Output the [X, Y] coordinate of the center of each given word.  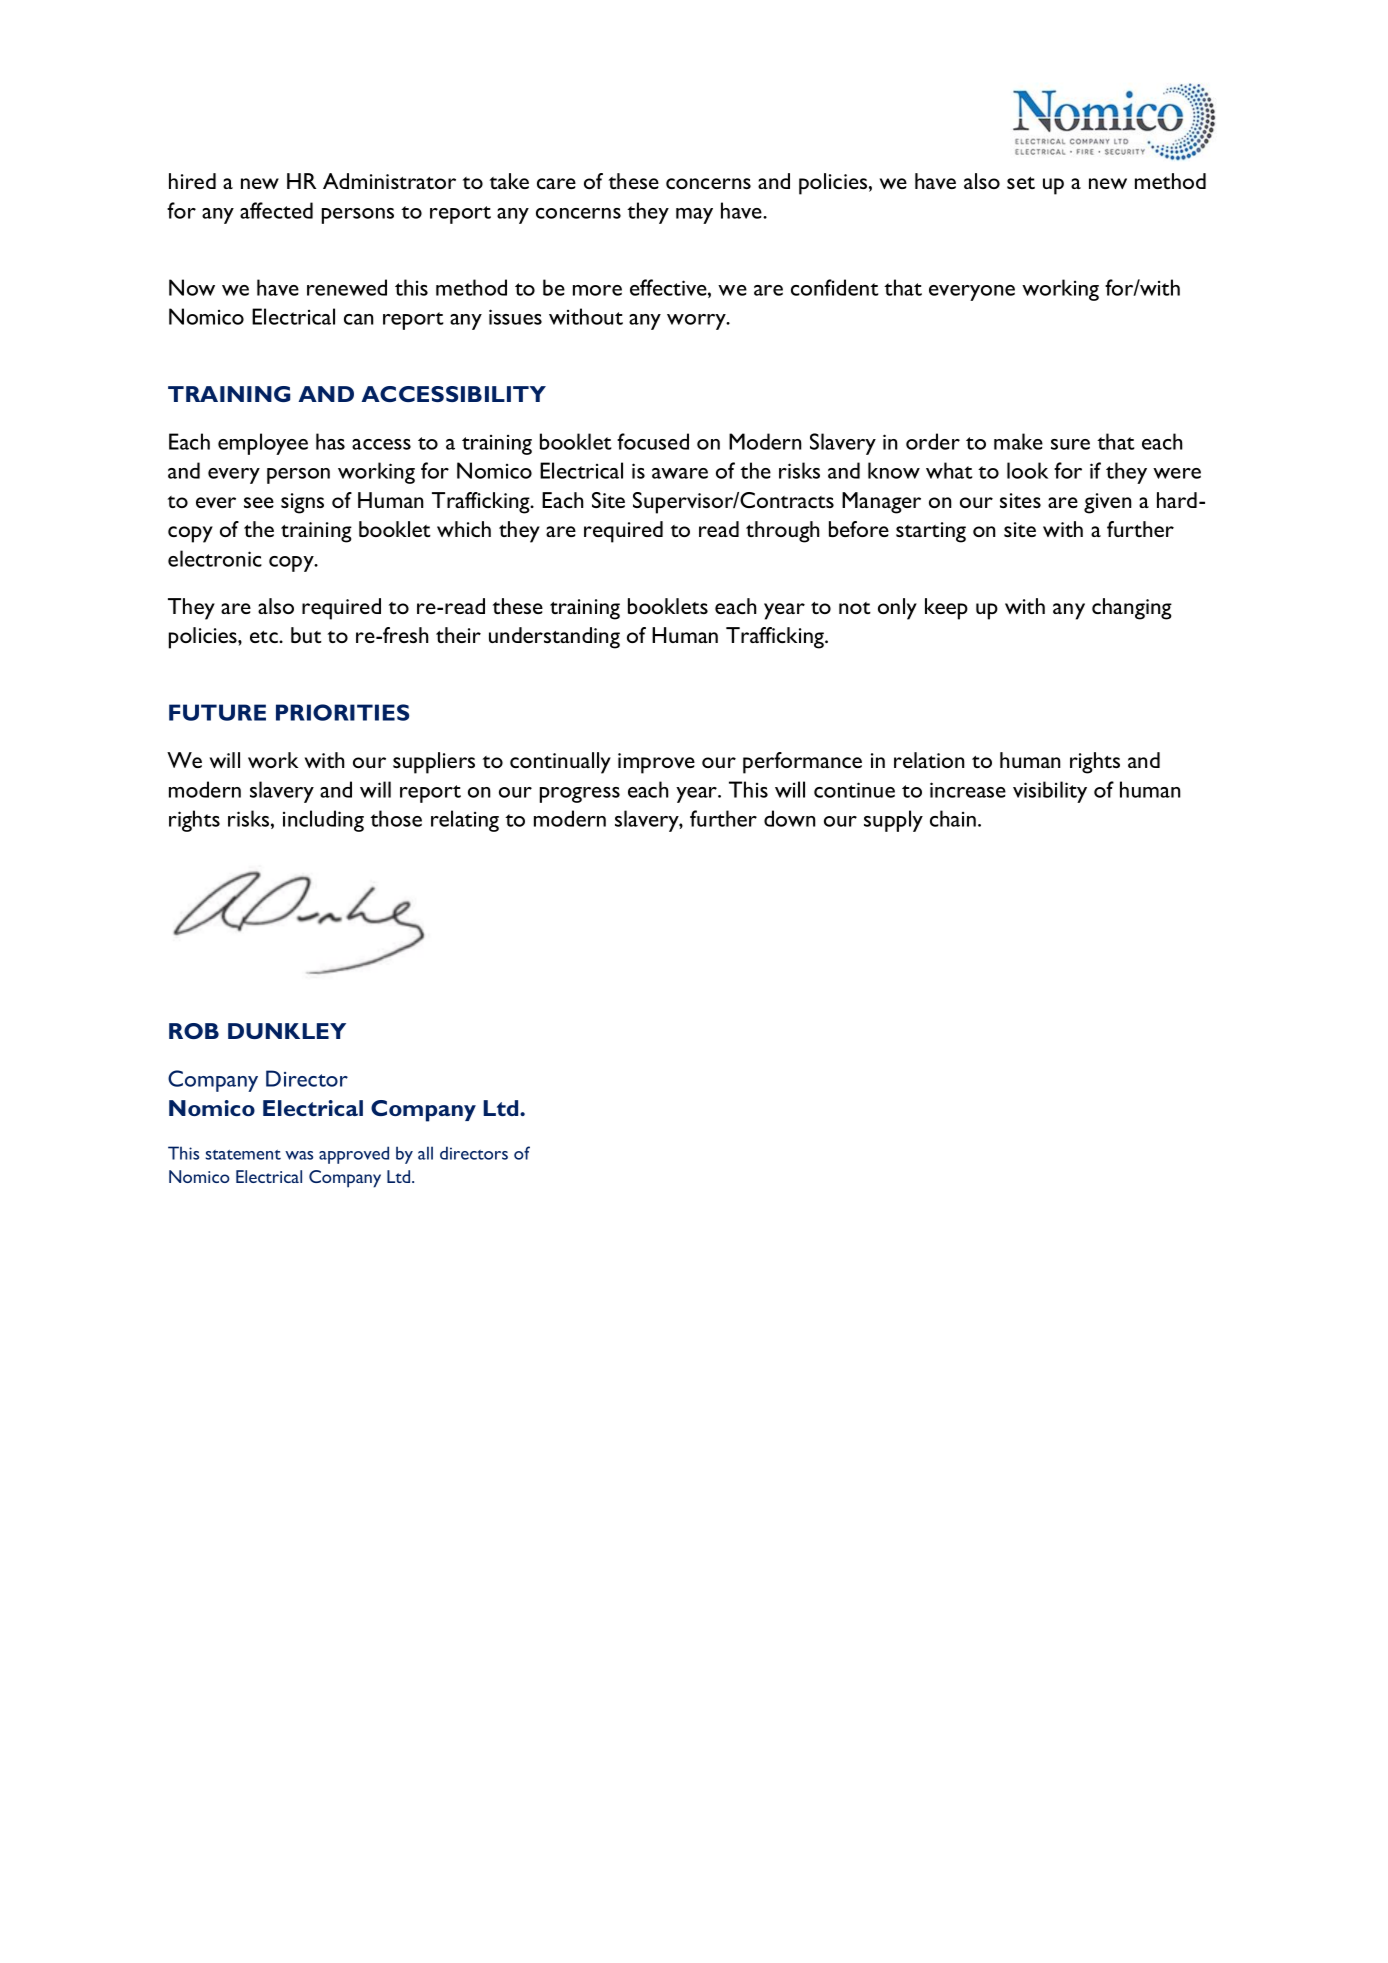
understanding [554, 638]
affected [276, 210]
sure [1070, 444]
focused [653, 441]
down [789, 818]
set [1021, 183]
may [694, 216]
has [330, 441]
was [299, 1155]
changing [1132, 609]
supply [893, 821]
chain [953, 818]
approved [354, 1155]
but [306, 635]
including [323, 821]
